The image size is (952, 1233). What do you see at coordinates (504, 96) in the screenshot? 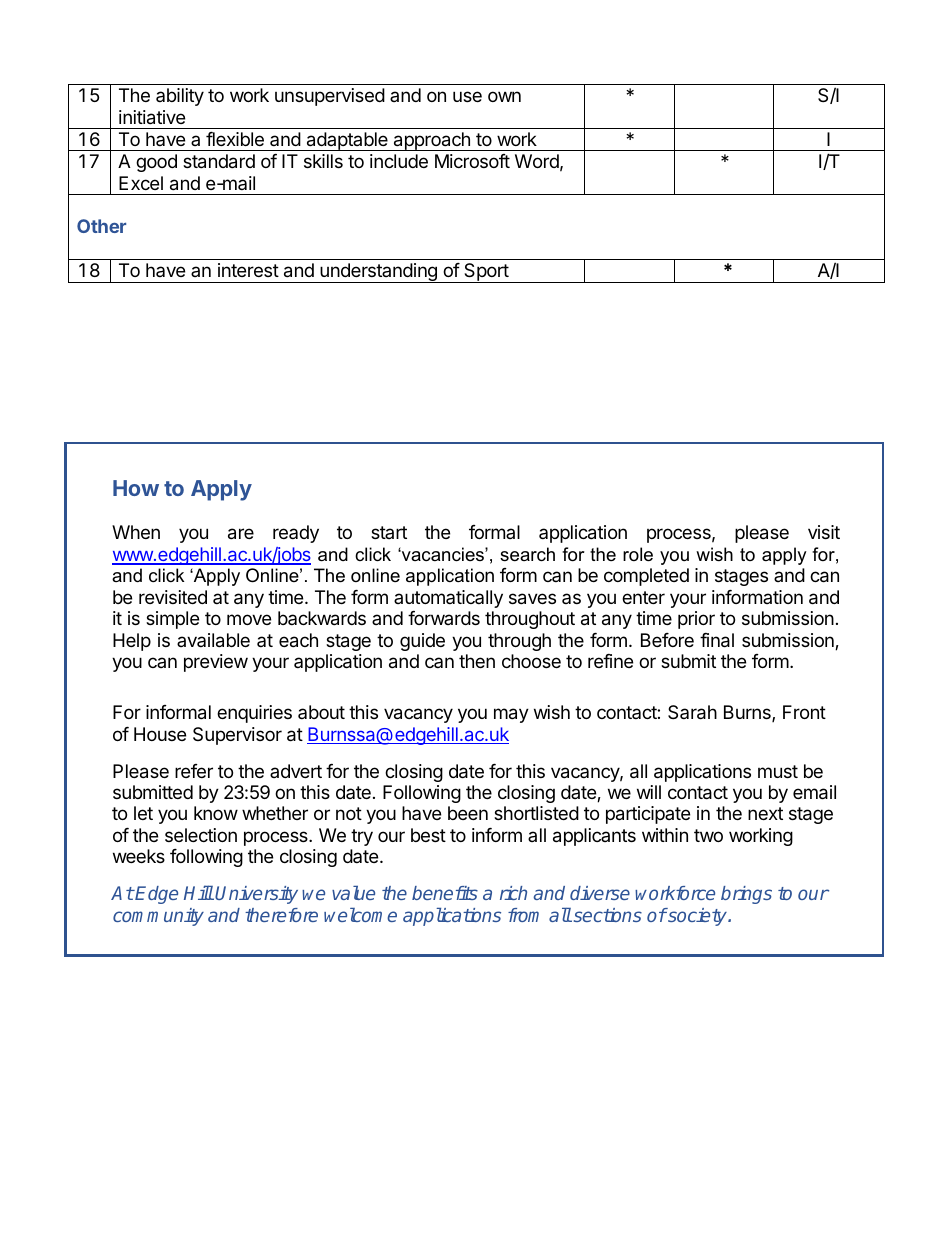
I see `own` at bounding box center [504, 96].
